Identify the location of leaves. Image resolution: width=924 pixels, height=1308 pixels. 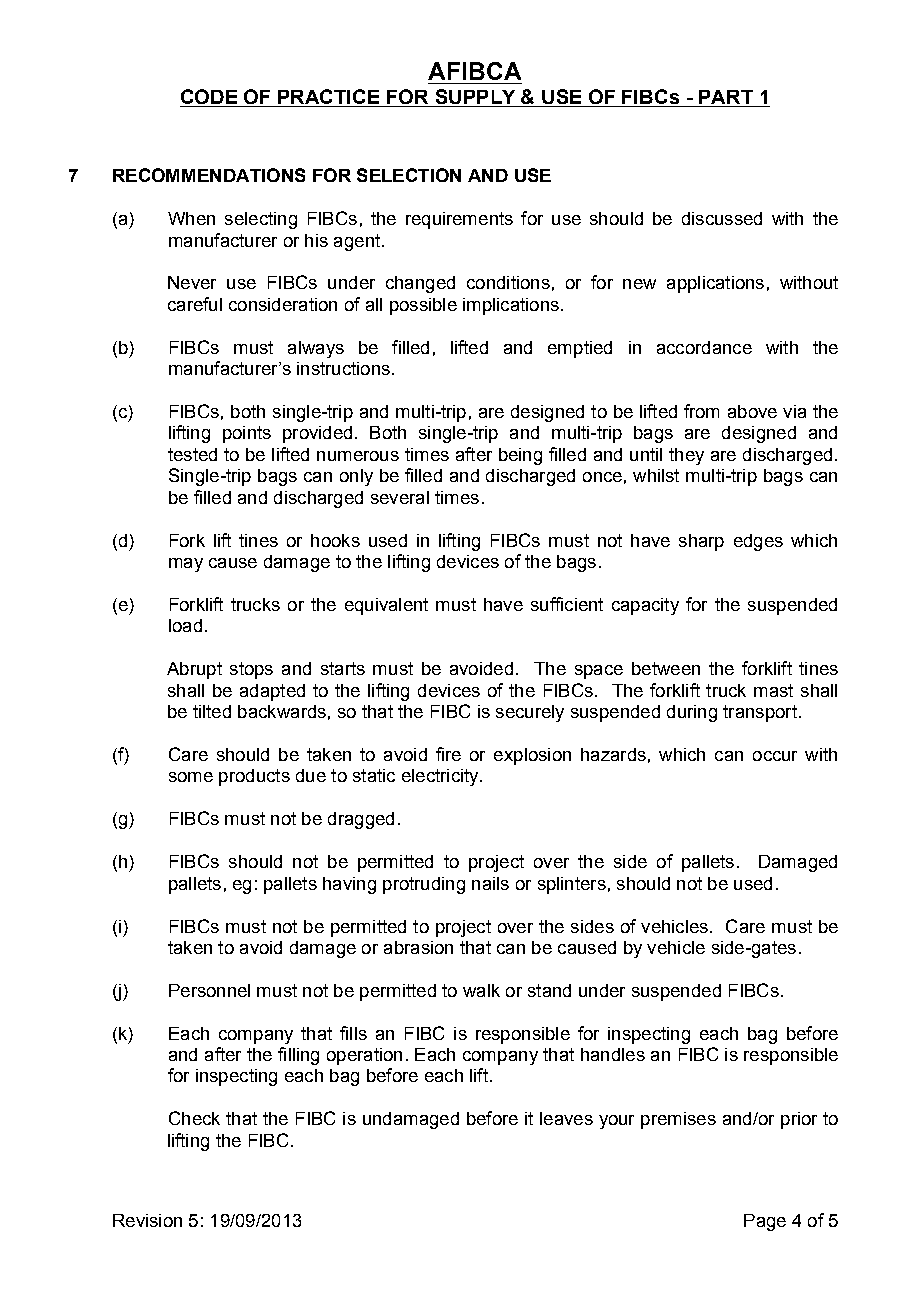
(566, 1118).
